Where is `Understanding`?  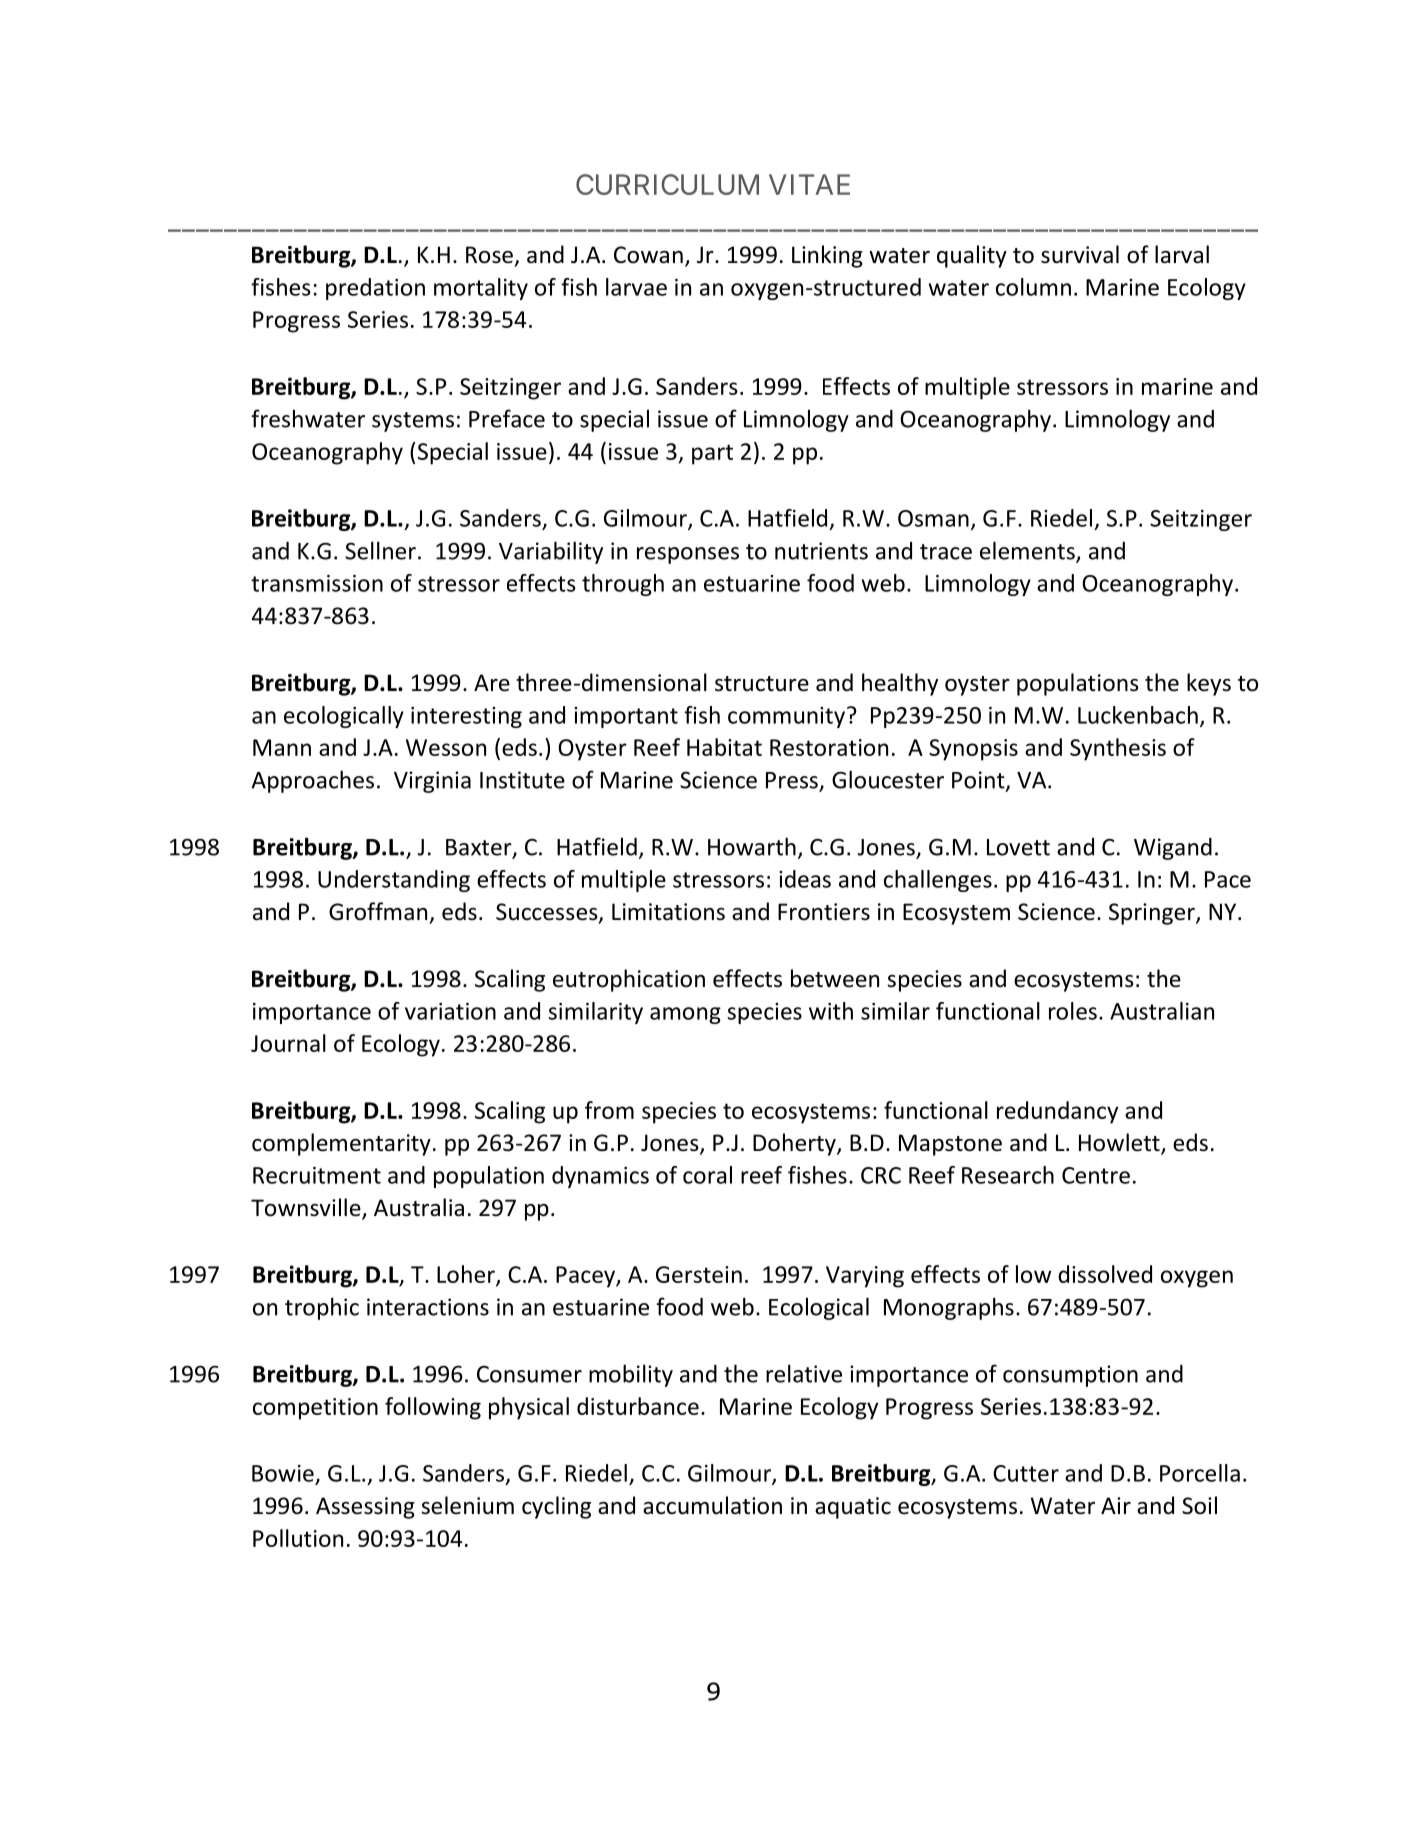
Understanding is located at coordinates (394, 881).
